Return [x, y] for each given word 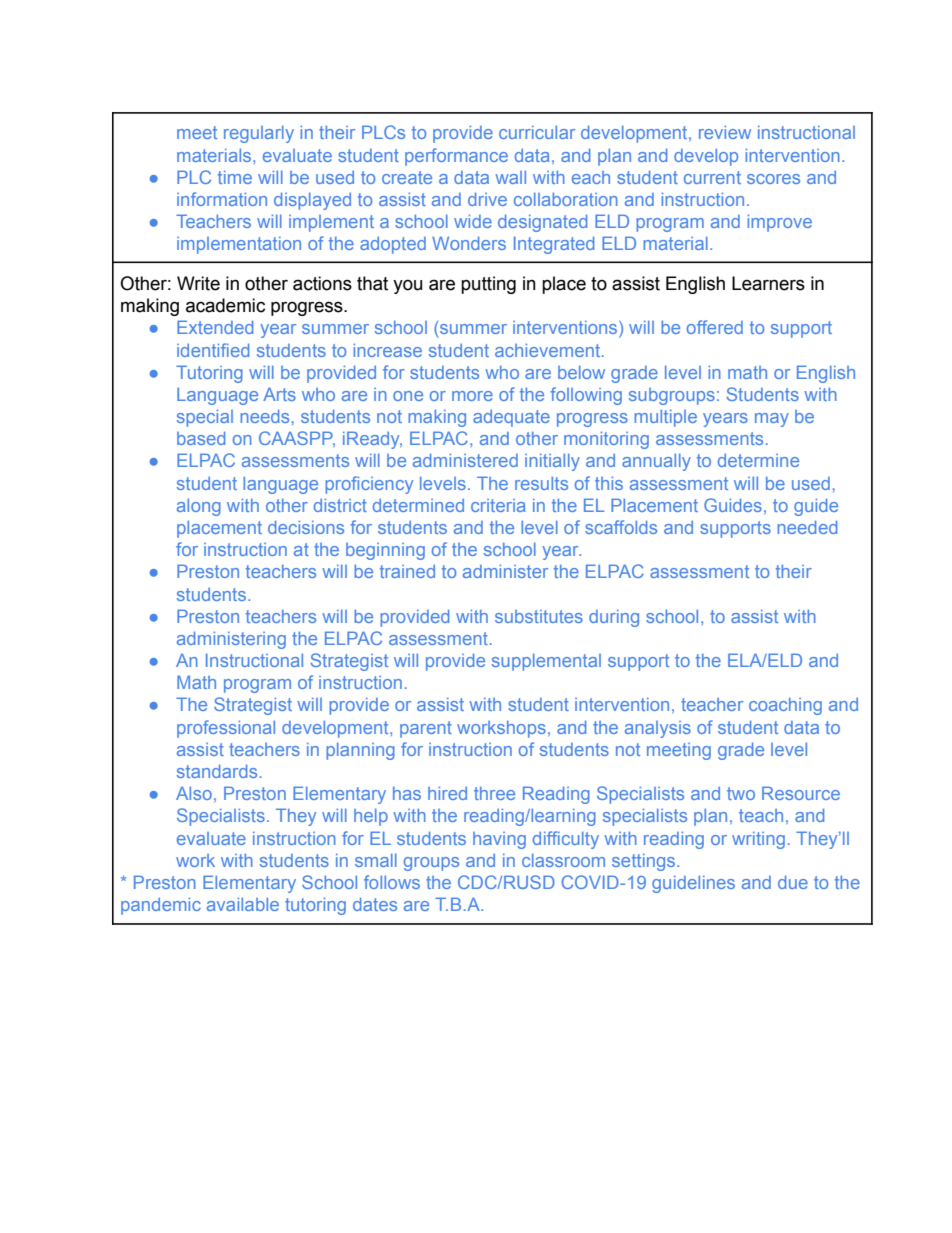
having [499, 840]
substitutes [539, 616]
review [725, 132]
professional [226, 729]
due [793, 882]
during [614, 618]
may [772, 420]
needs [264, 416]
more [472, 396]
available [243, 904]
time [235, 177]
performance [456, 157]
